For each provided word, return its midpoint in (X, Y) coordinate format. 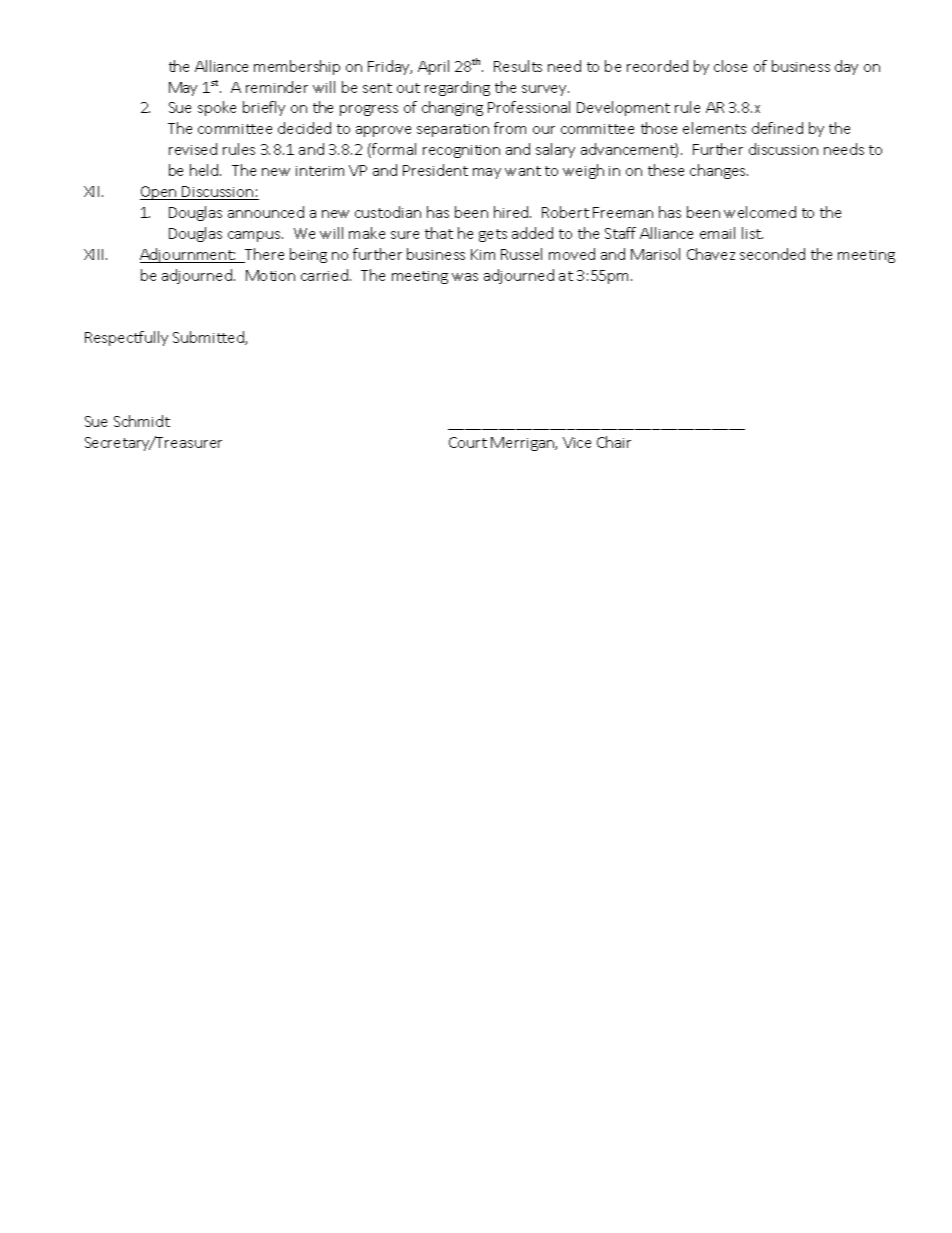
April (433, 67)
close (730, 66)
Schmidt (142, 421)
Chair (614, 442)
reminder (277, 87)
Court (468, 442)
